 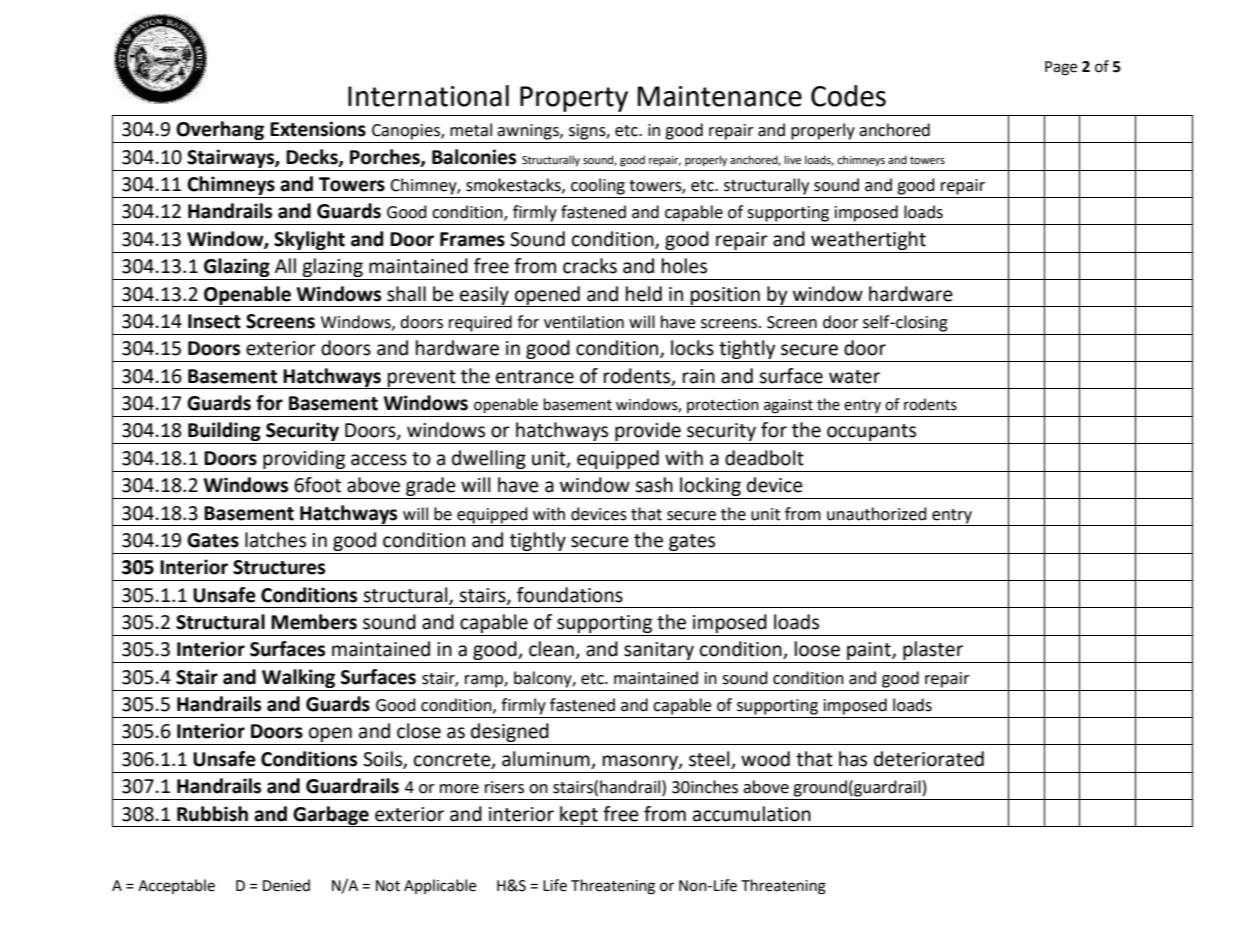 What do you see at coordinates (286, 885) in the image?
I see `Denied` at bounding box center [286, 885].
